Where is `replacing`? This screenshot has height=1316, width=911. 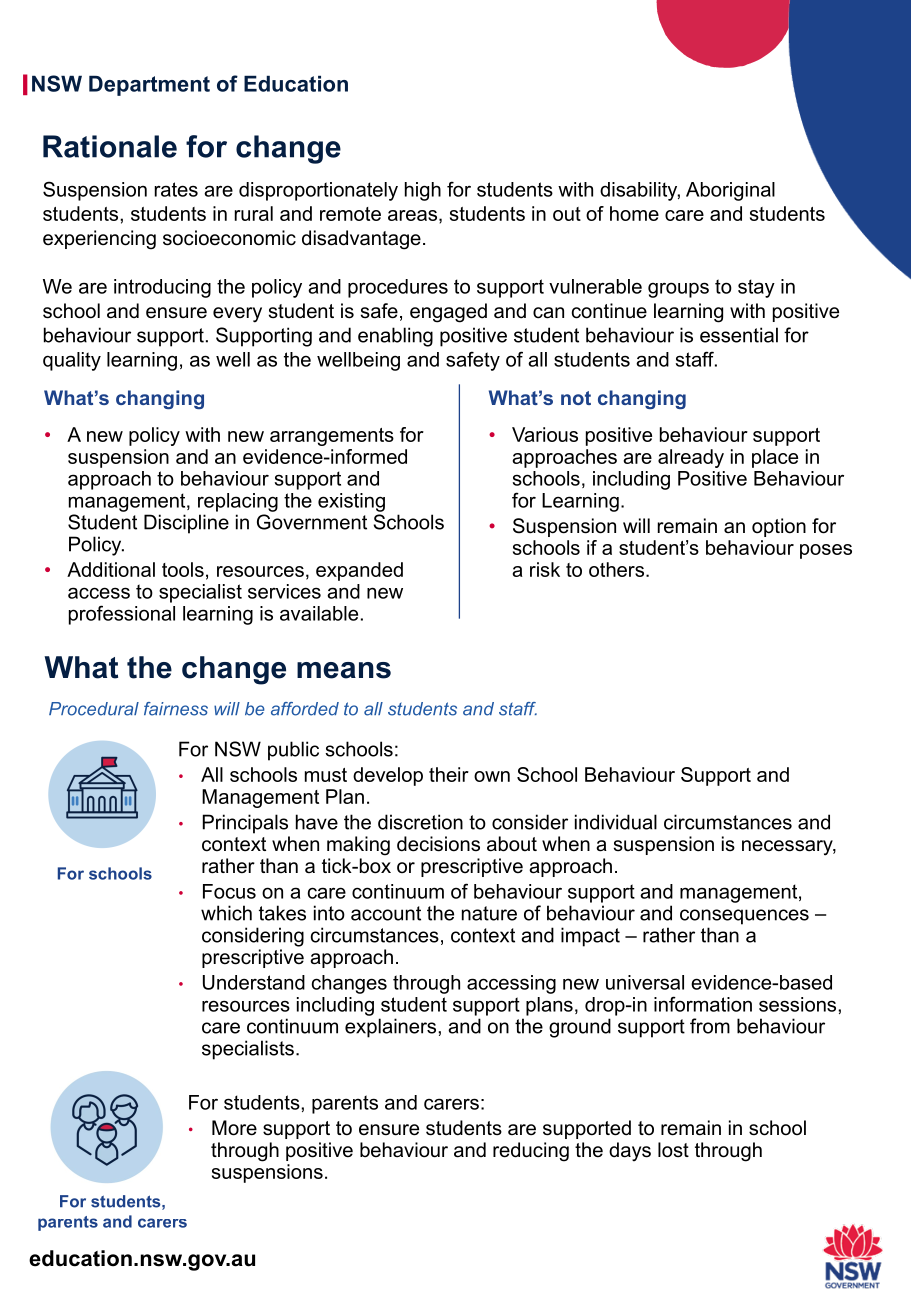
replacing is located at coordinates (238, 502).
